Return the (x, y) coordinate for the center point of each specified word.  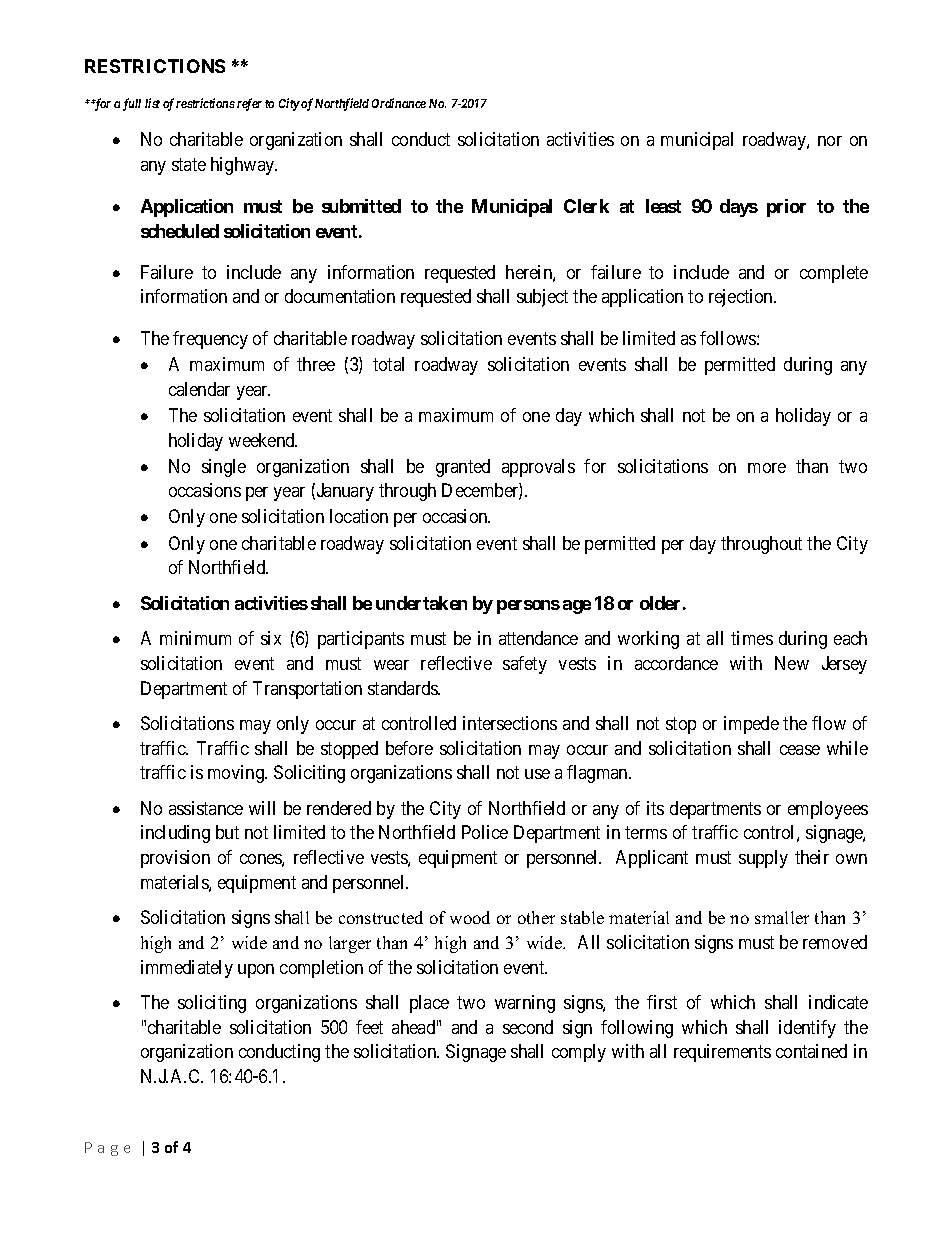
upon (256, 971)
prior (786, 208)
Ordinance (399, 103)
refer (249, 104)
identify (807, 1029)
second (528, 1027)
